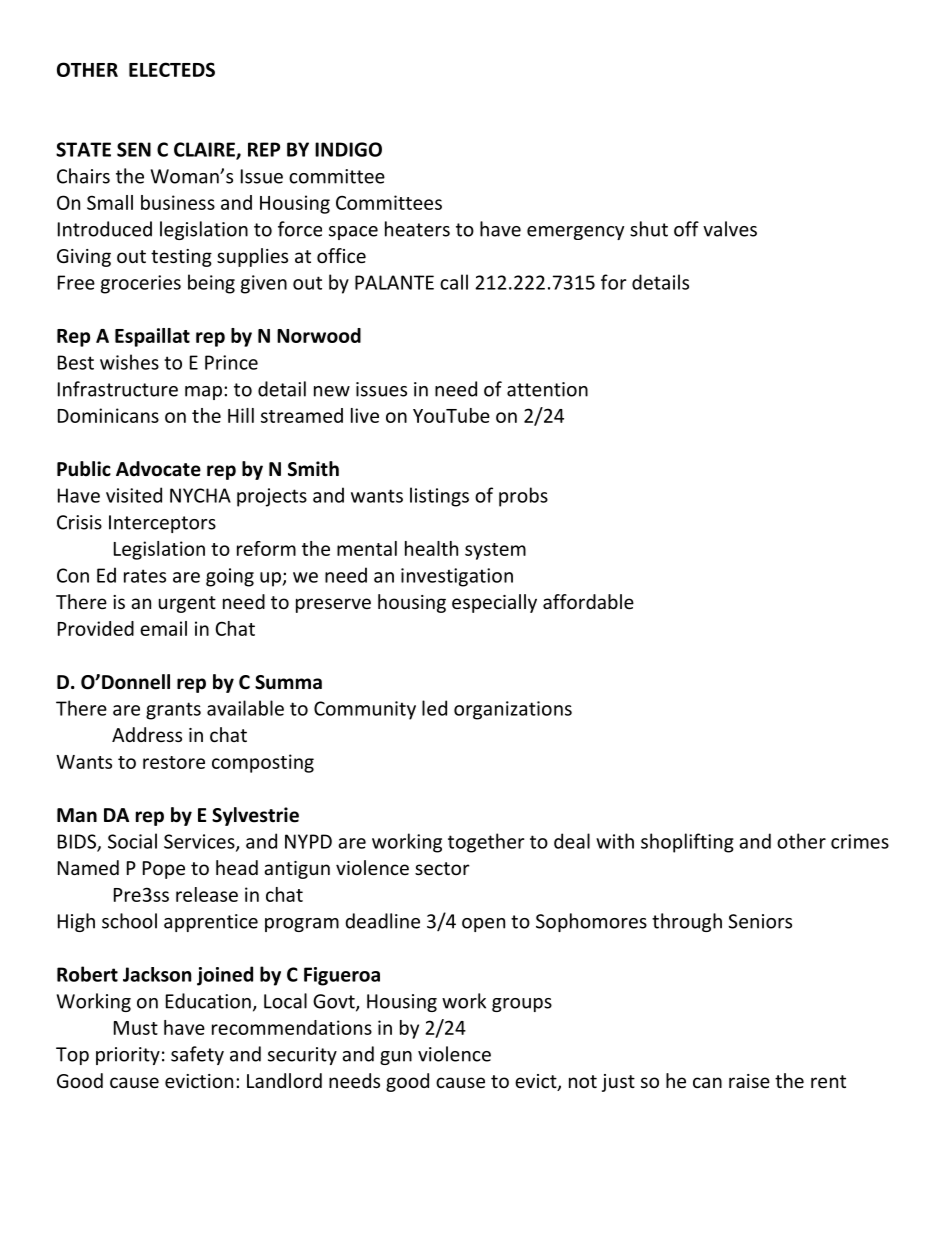  What do you see at coordinates (163, 628) in the document?
I see `email` at bounding box center [163, 628].
